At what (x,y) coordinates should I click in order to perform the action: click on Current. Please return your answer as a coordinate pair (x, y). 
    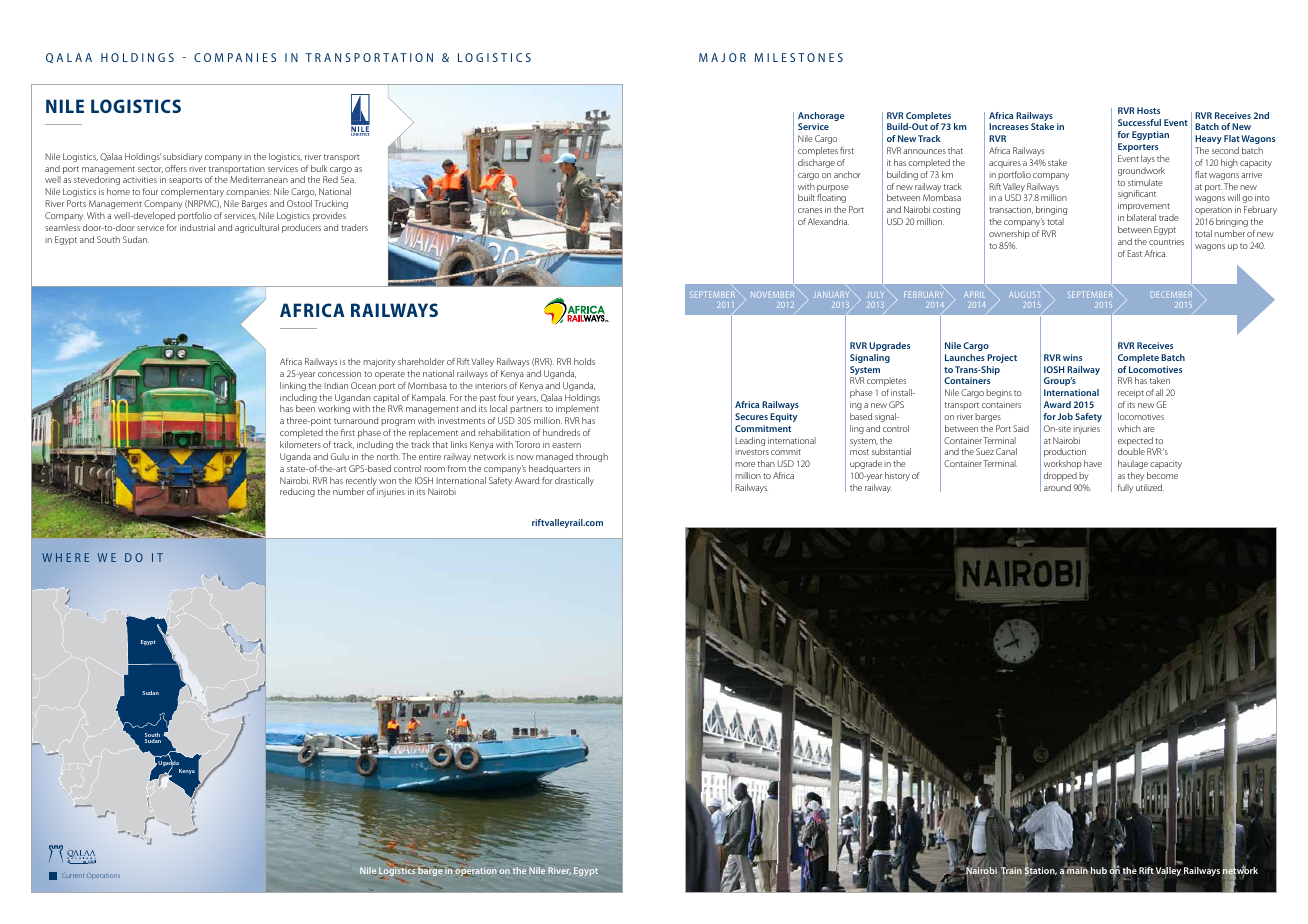
    Looking at the image, I should click on (73, 876).
